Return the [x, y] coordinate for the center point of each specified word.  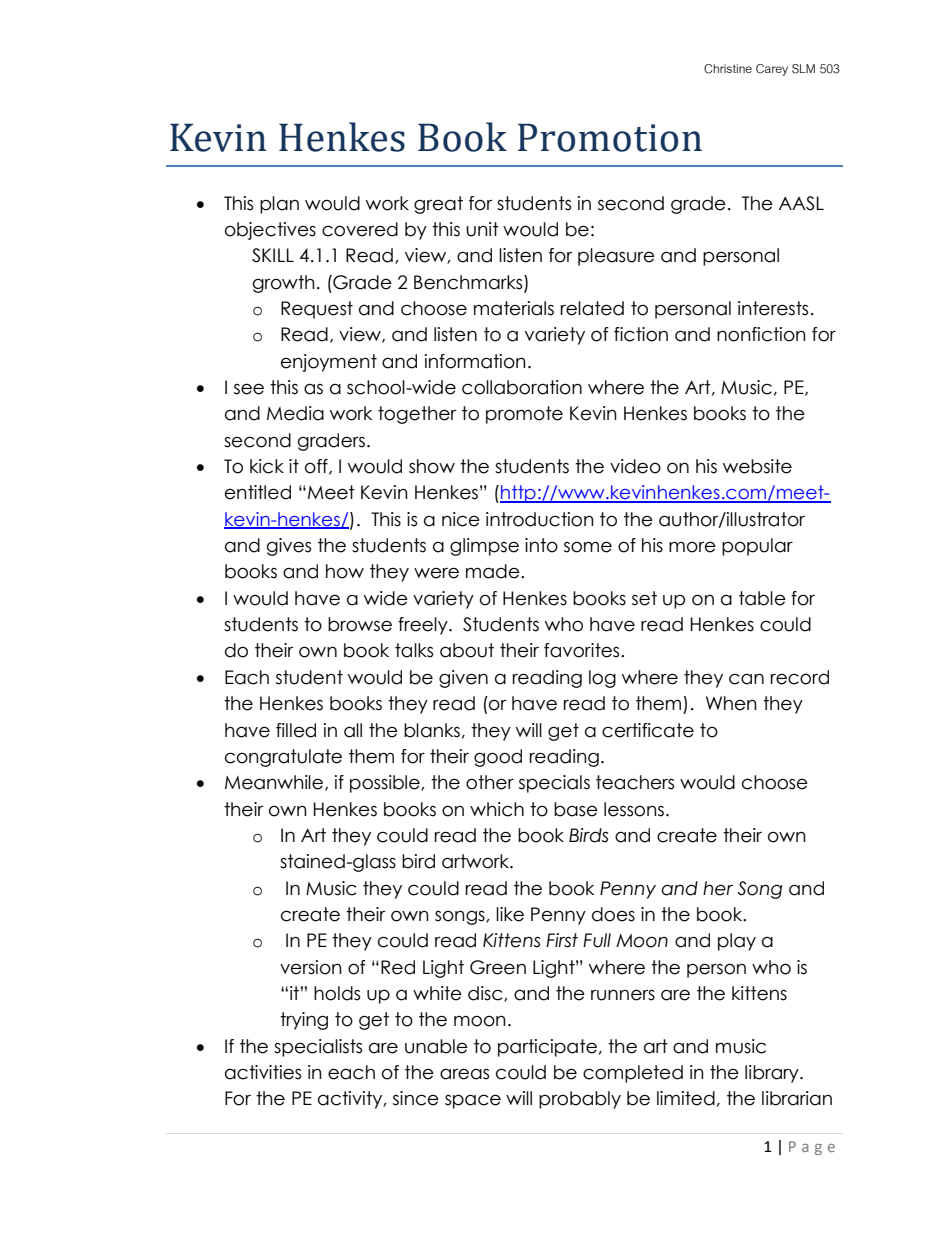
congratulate [283, 758]
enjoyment [329, 363]
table [762, 598]
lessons [634, 809]
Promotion [610, 137]
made [494, 571]
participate [547, 1048]
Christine [728, 69]
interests [773, 308]
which [497, 809]
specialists [318, 1048]
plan [279, 205]
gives [289, 547]
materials [514, 308]
